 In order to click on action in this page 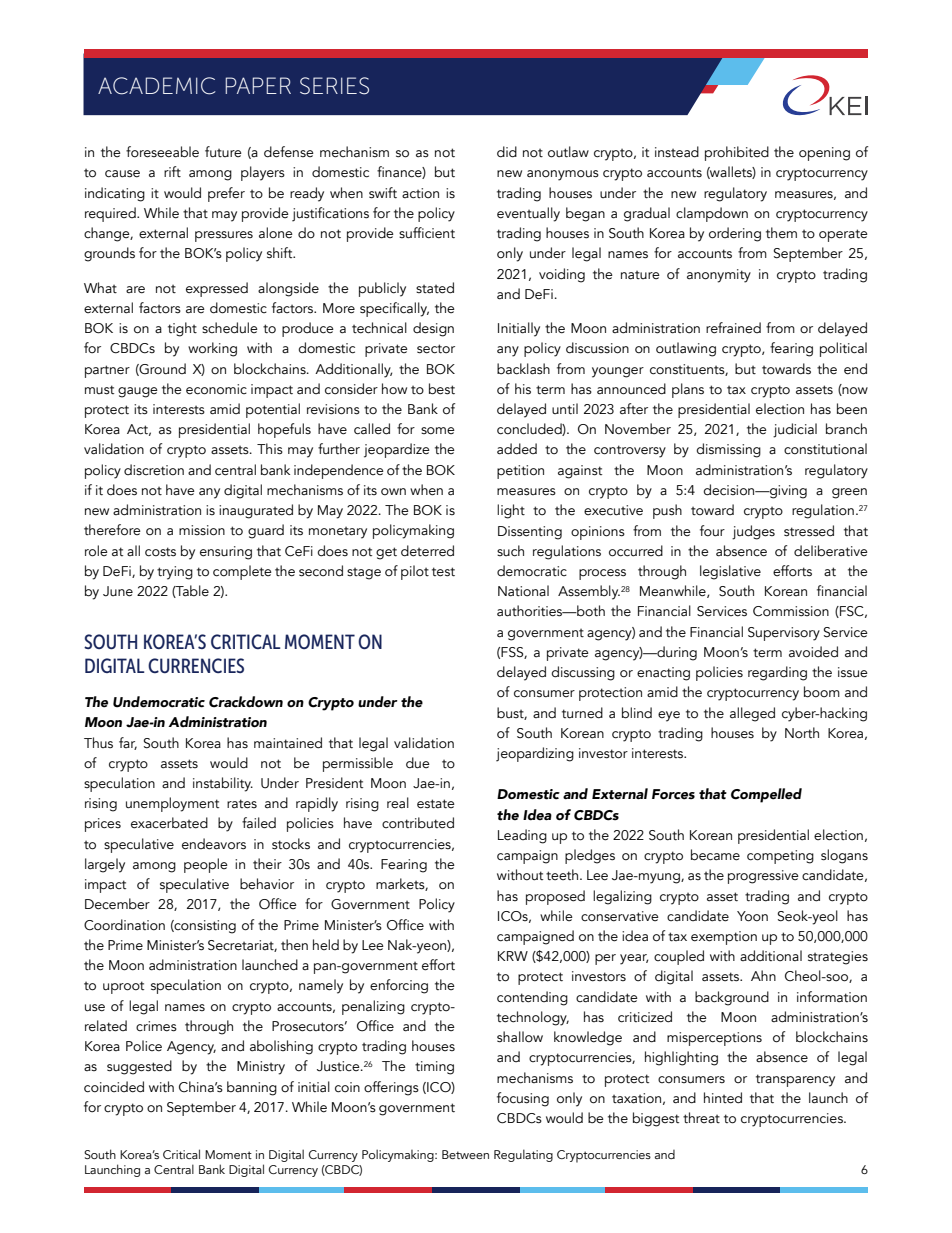, I will do `click(420, 193)`.
